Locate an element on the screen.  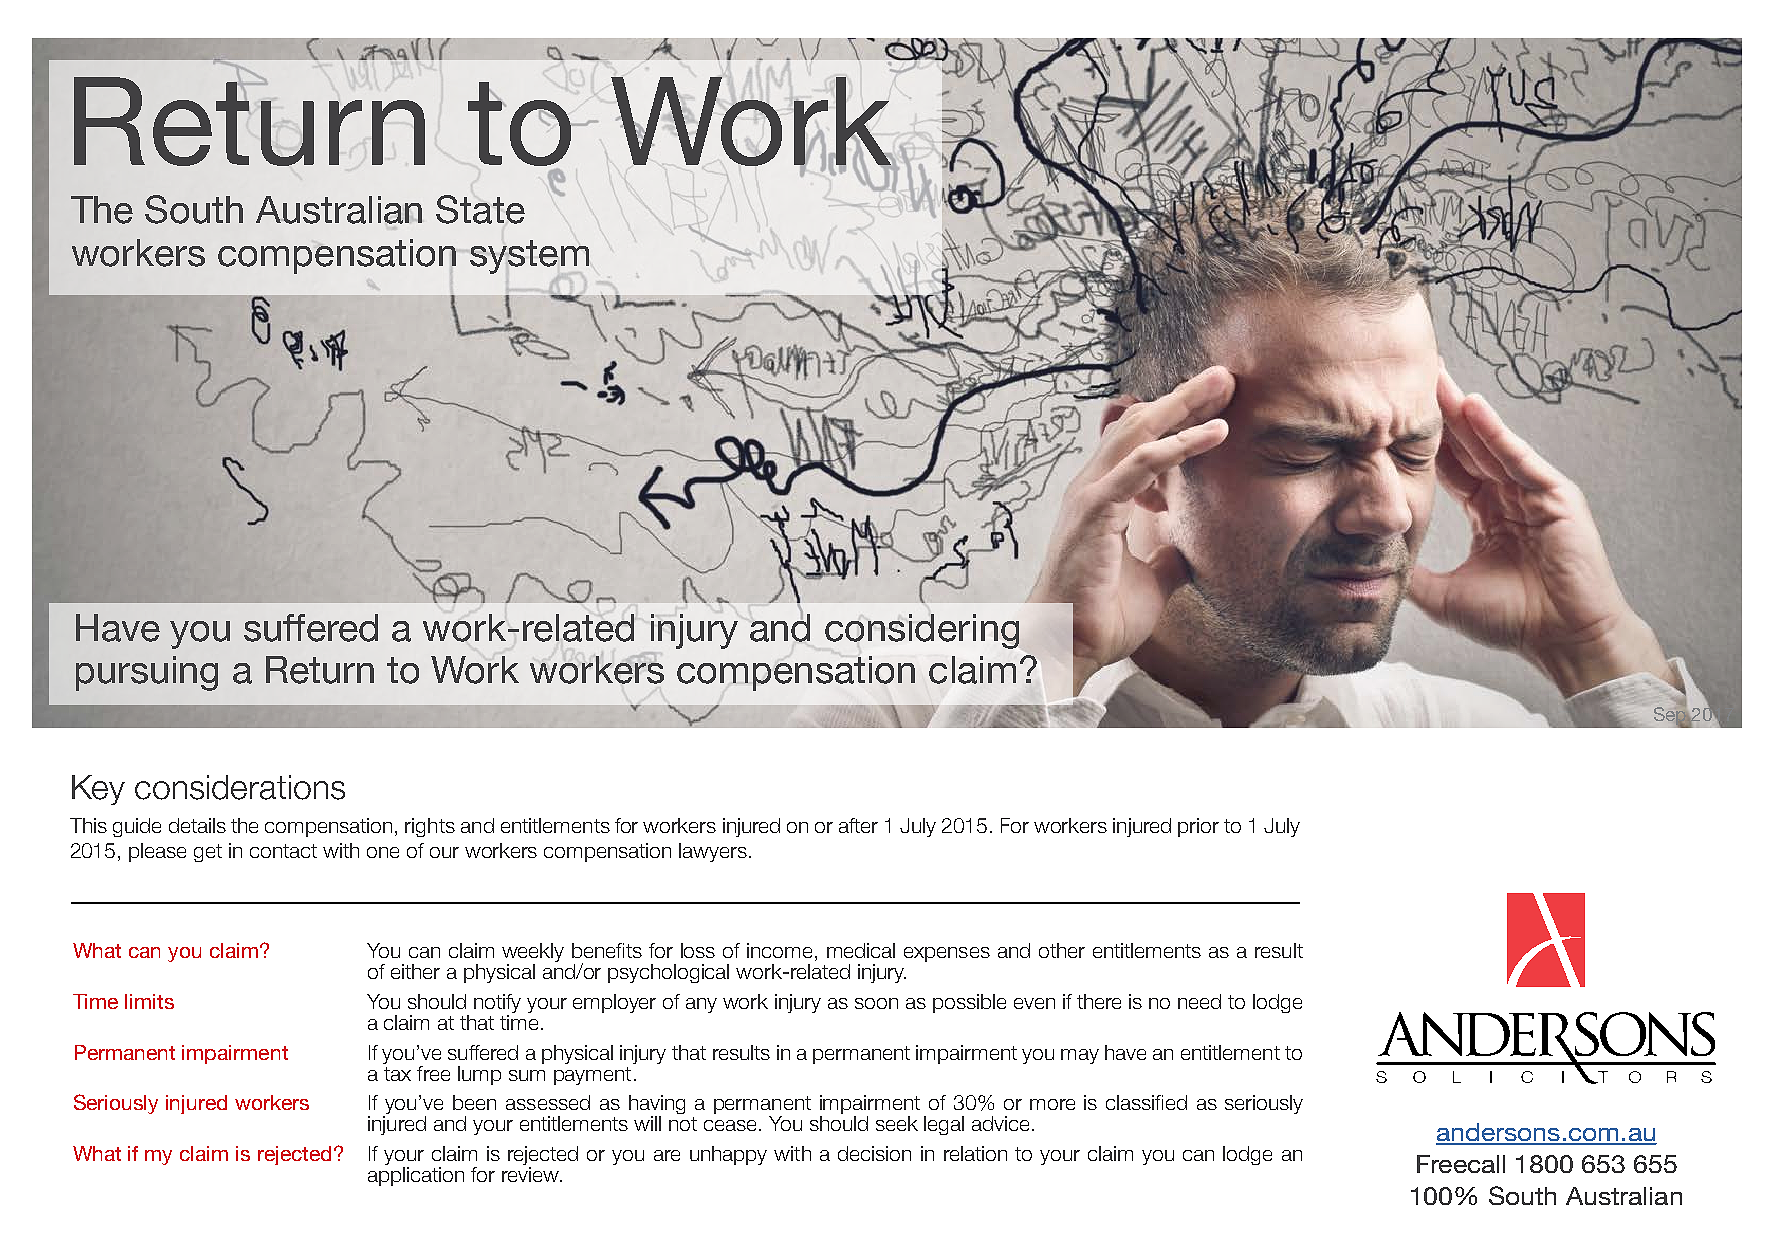
pursuing is located at coordinates (147, 673).
